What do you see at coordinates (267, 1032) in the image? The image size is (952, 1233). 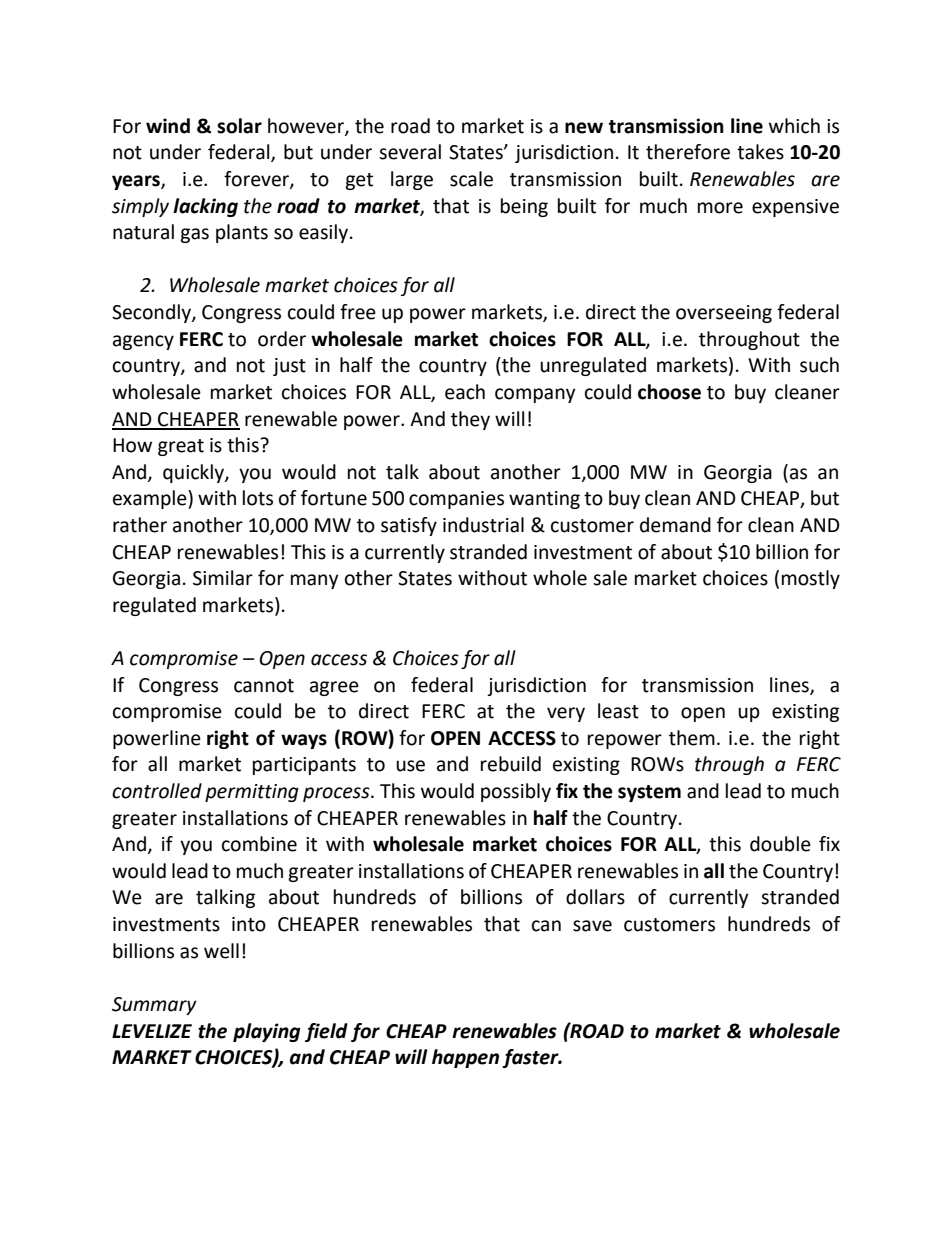 I see `playing` at bounding box center [267, 1032].
